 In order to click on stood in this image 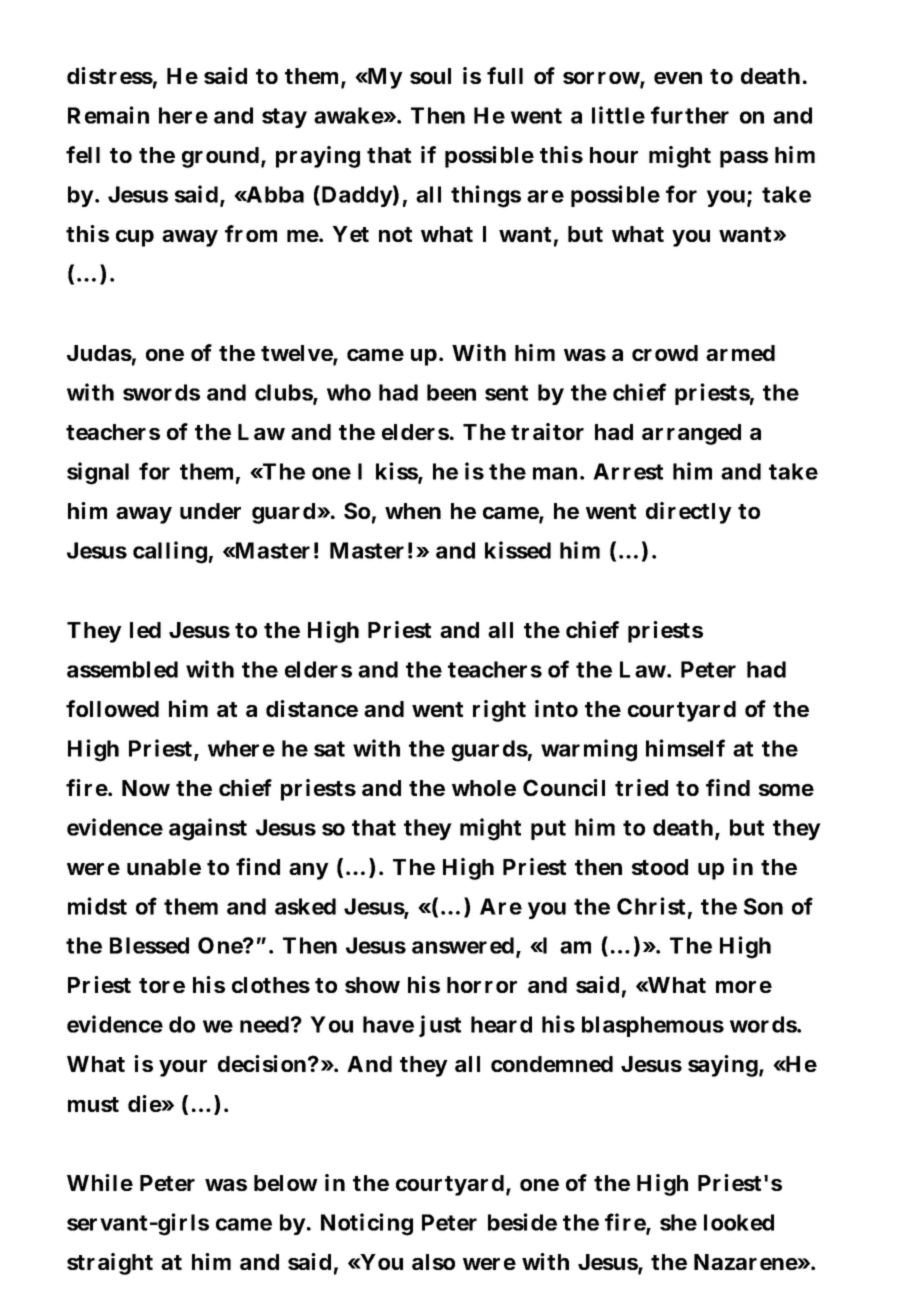, I will do `click(660, 867)`.
